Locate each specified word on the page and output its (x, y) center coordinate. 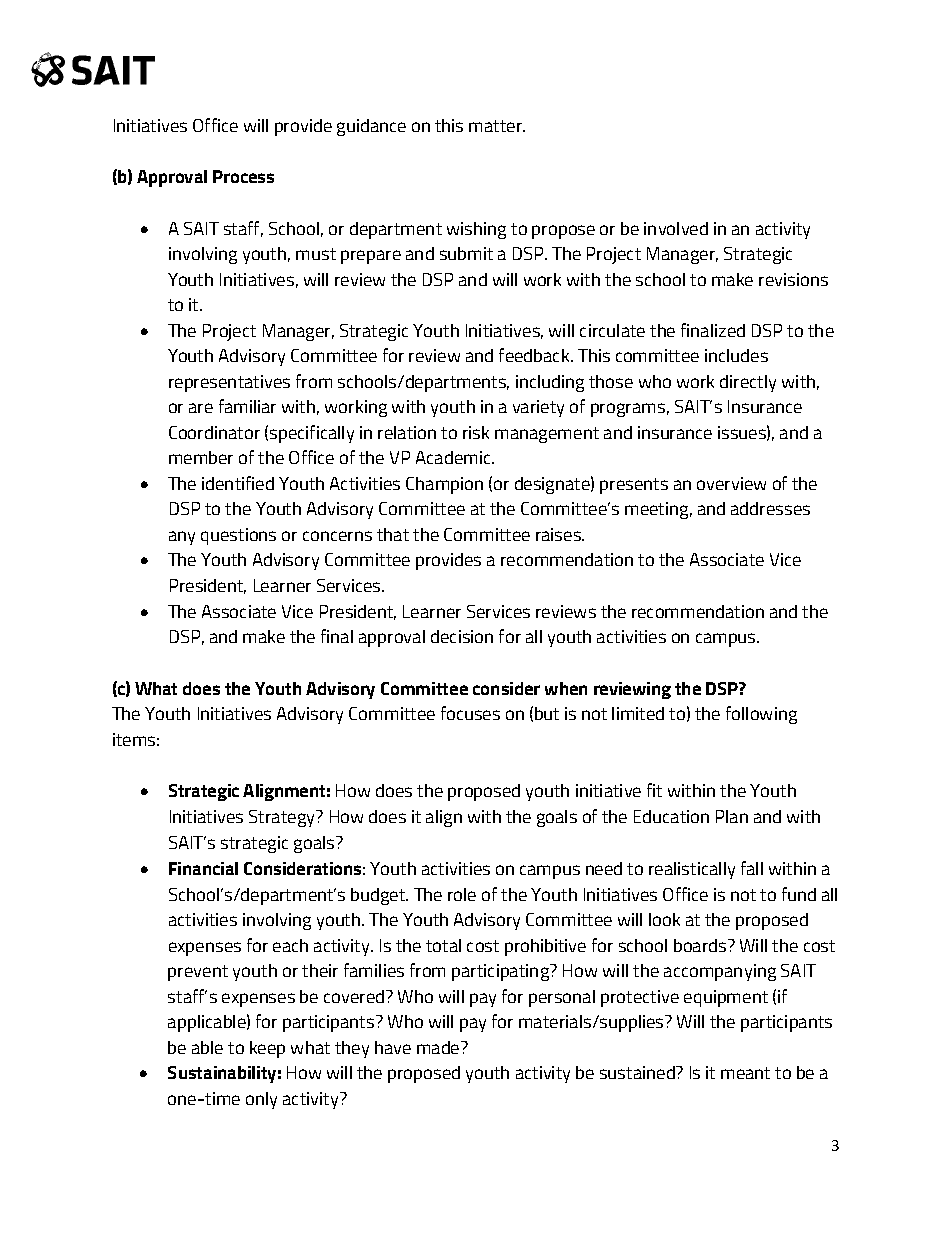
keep (267, 1049)
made (439, 1047)
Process (243, 176)
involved (676, 228)
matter (497, 126)
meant (745, 1073)
